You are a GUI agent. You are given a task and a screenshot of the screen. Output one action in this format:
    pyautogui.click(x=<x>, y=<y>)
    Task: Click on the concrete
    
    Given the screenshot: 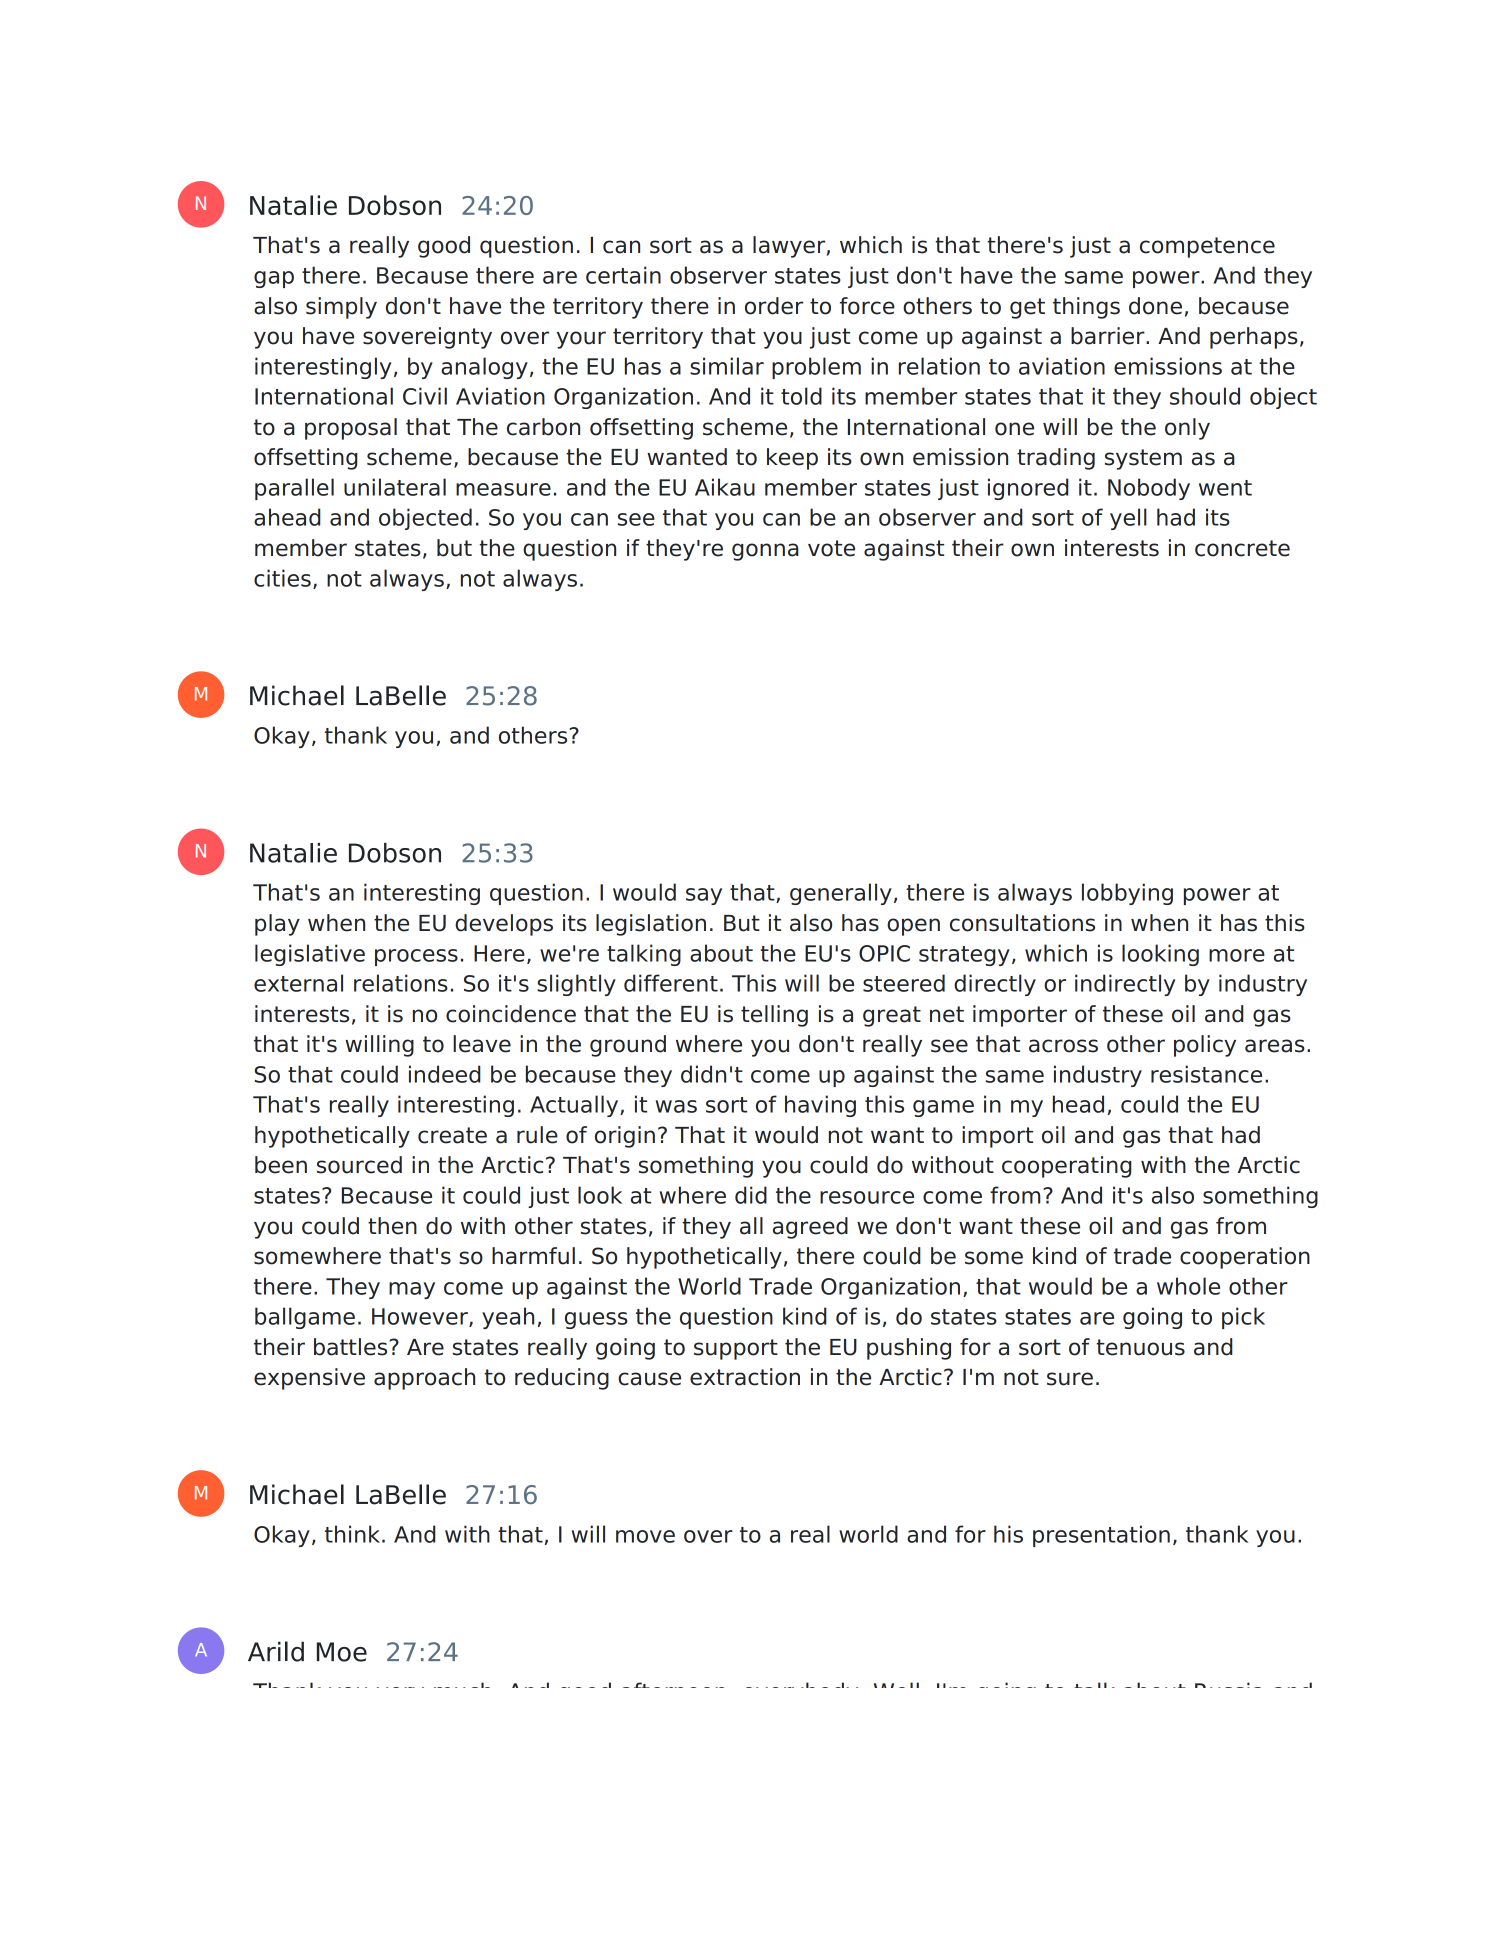 What is the action you would take?
    pyautogui.click(x=1242, y=548)
